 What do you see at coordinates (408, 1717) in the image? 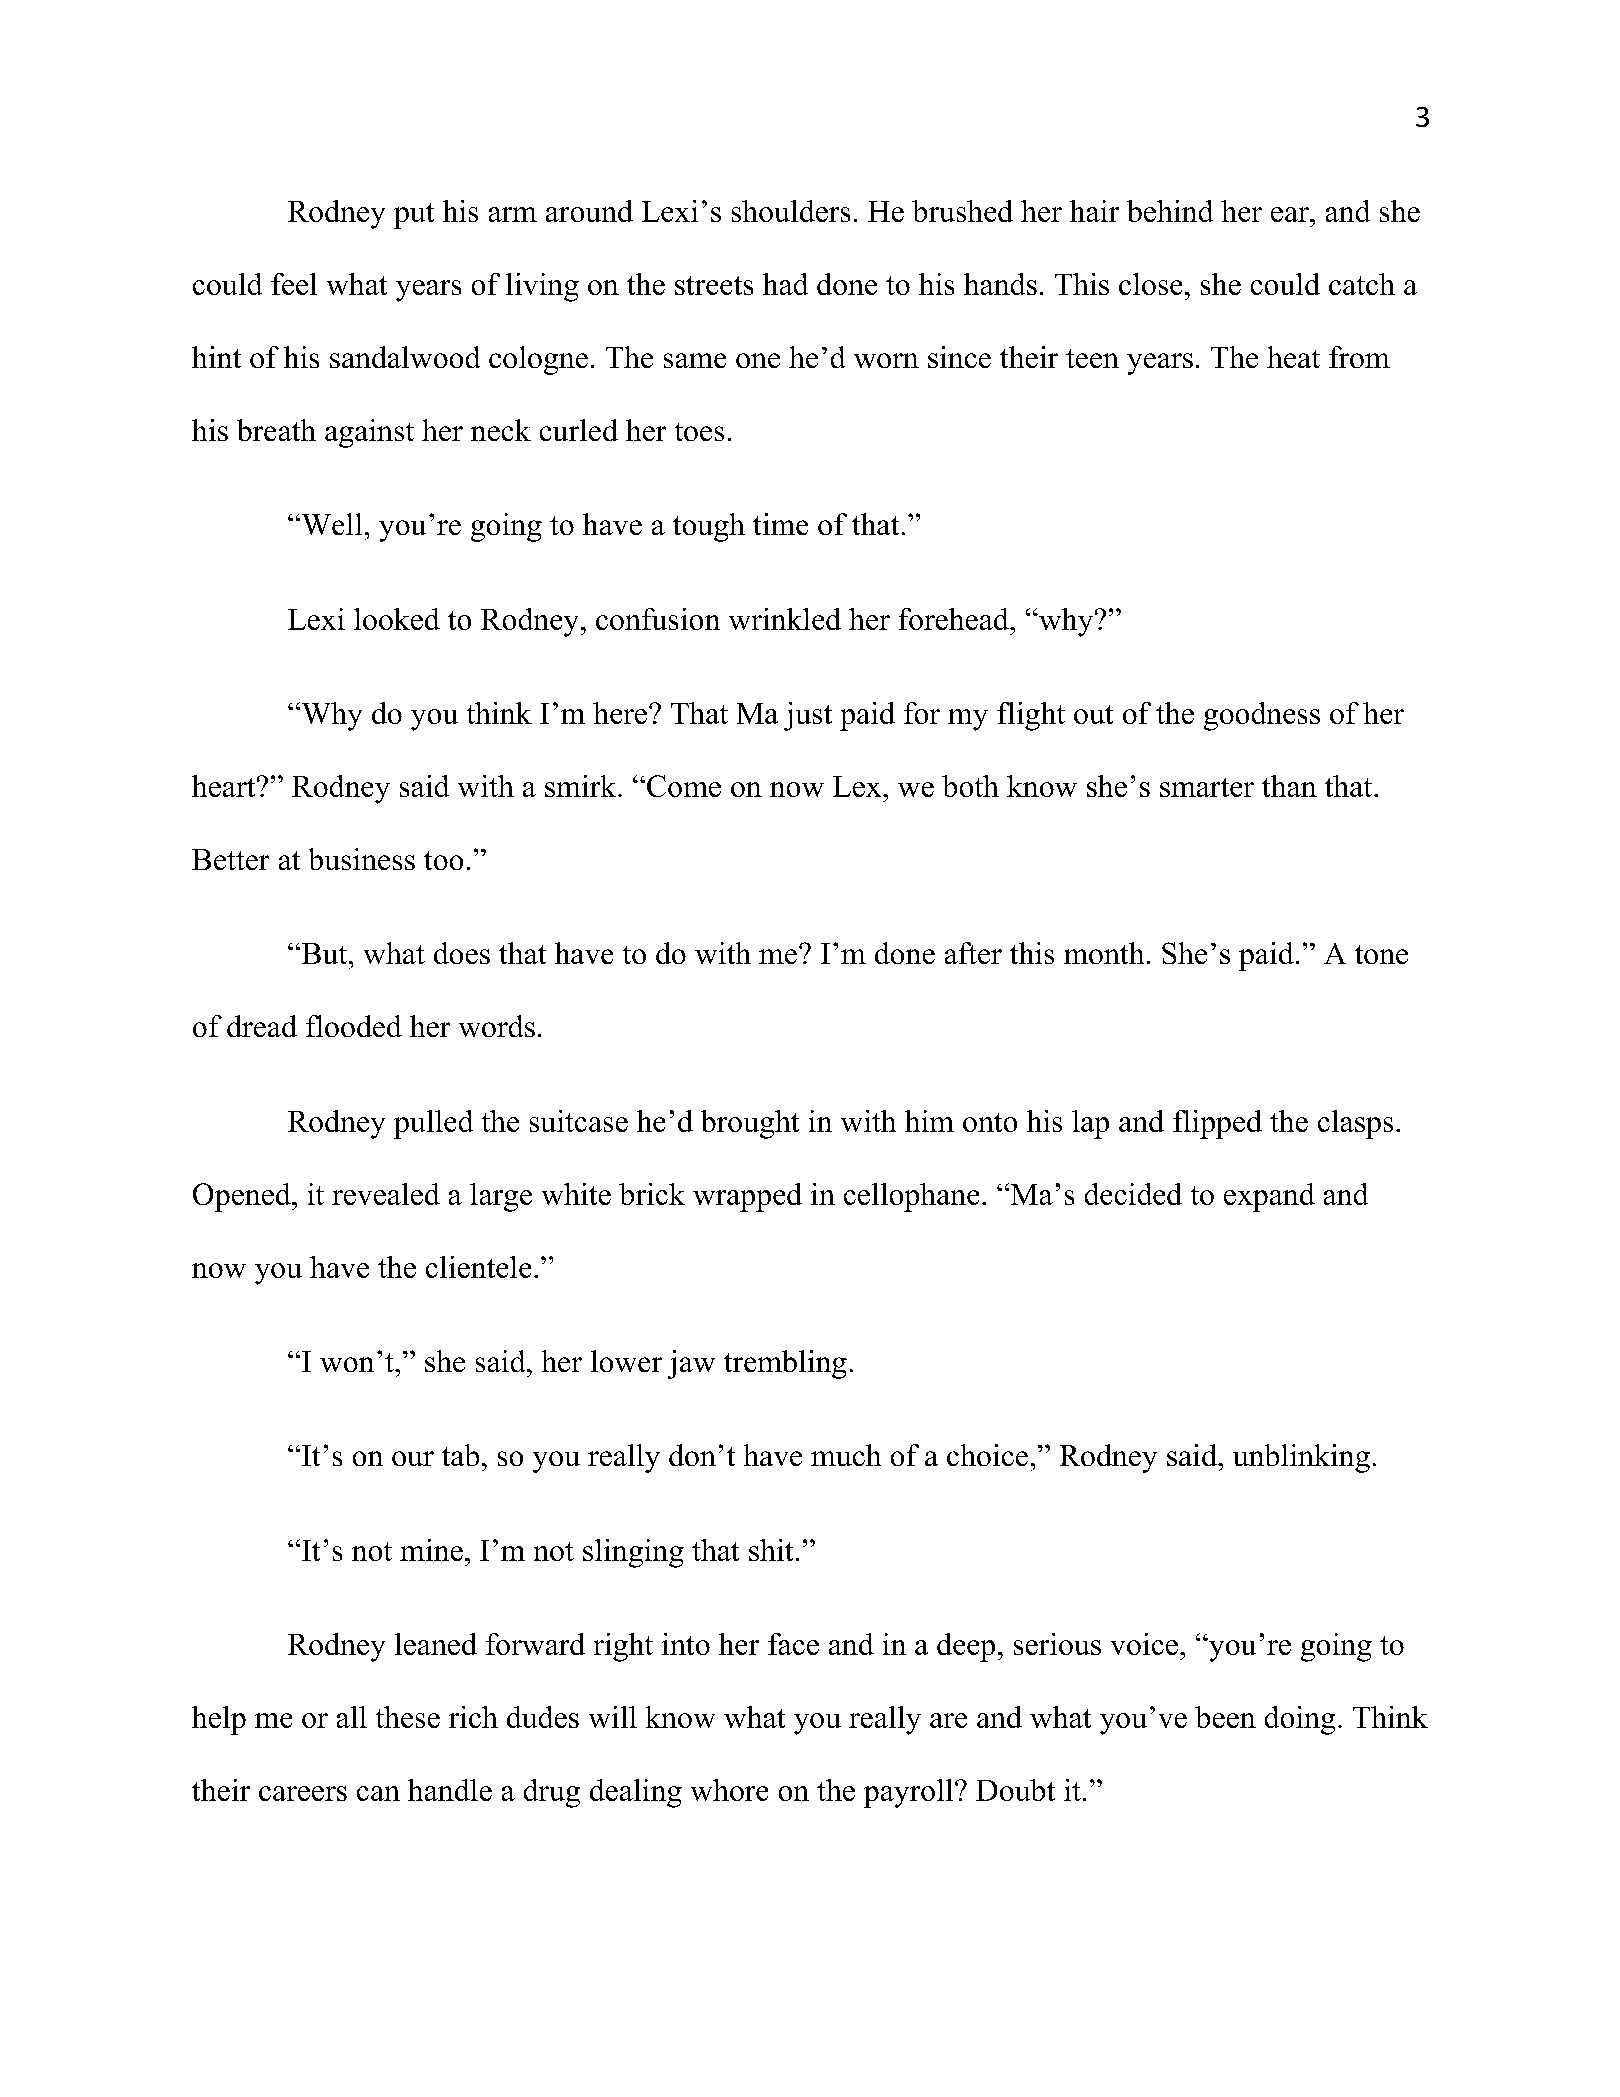
I see `these` at bounding box center [408, 1717].
